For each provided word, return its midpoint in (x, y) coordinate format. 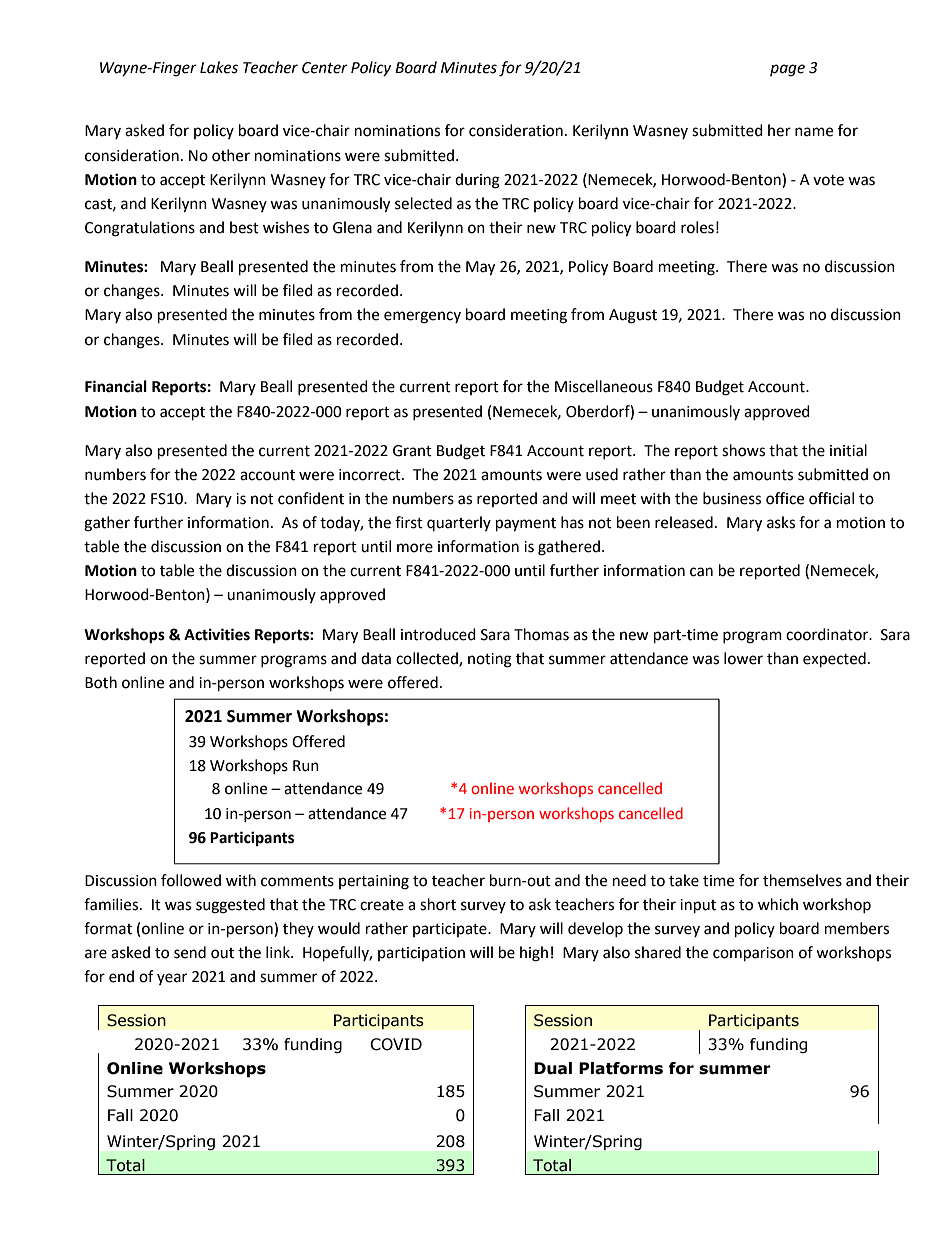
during (477, 181)
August (633, 316)
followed (191, 880)
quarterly (459, 523)
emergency (422, 317)
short (438, 904)
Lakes (219, 67)
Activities (217, 634)
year (172, 979)
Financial (116, 386)
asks (781, 522)
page (787, 70)
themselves (802, 880)
